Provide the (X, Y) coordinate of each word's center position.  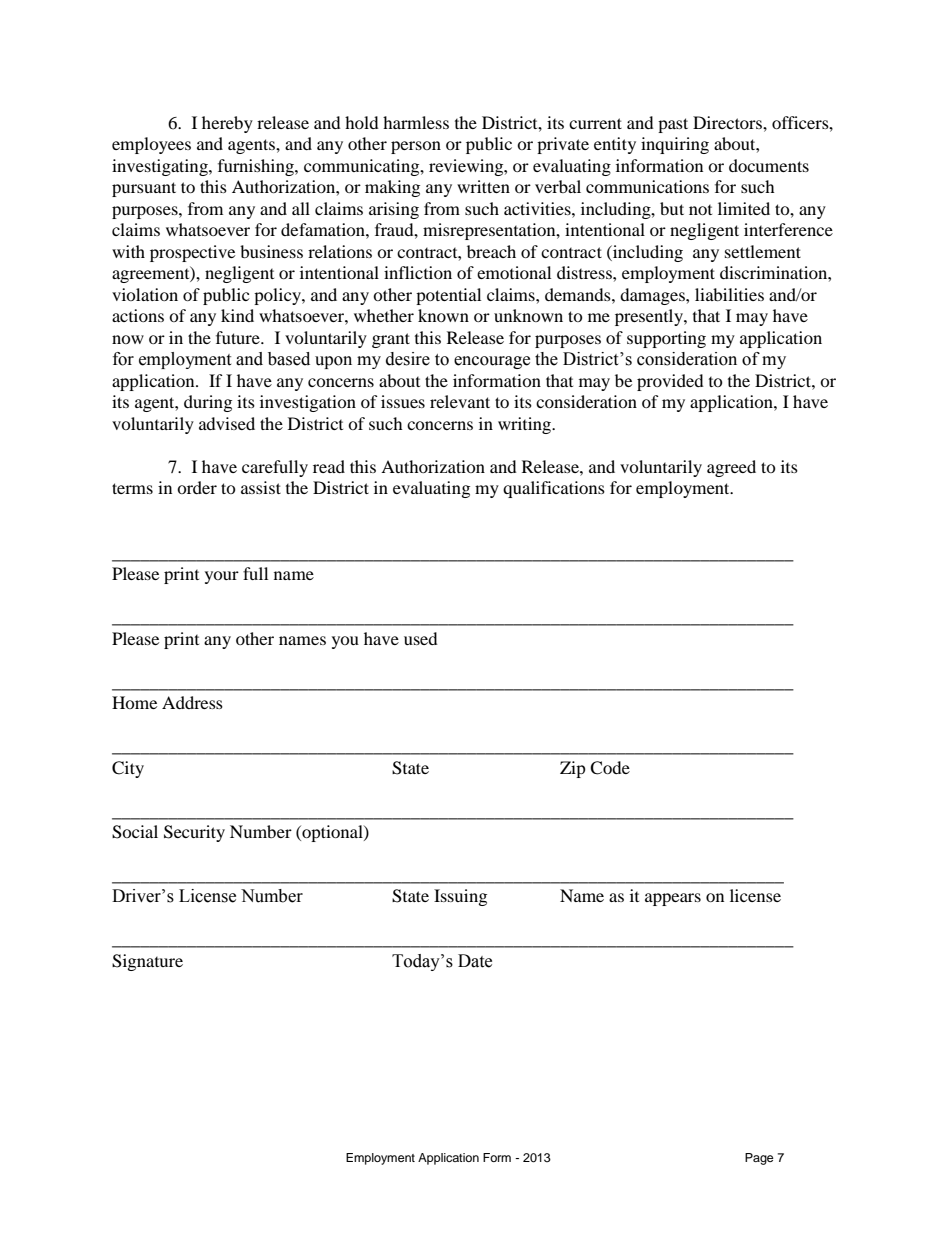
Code (610, 768)
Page (759, 1159)
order (197, 487)
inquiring (675, 145)
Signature (147, 962)
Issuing (460, 897)
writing (526, 425)
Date (475, 961)
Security (194, 833)
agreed (731, 468)
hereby (227, 124)
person (416, 147)
